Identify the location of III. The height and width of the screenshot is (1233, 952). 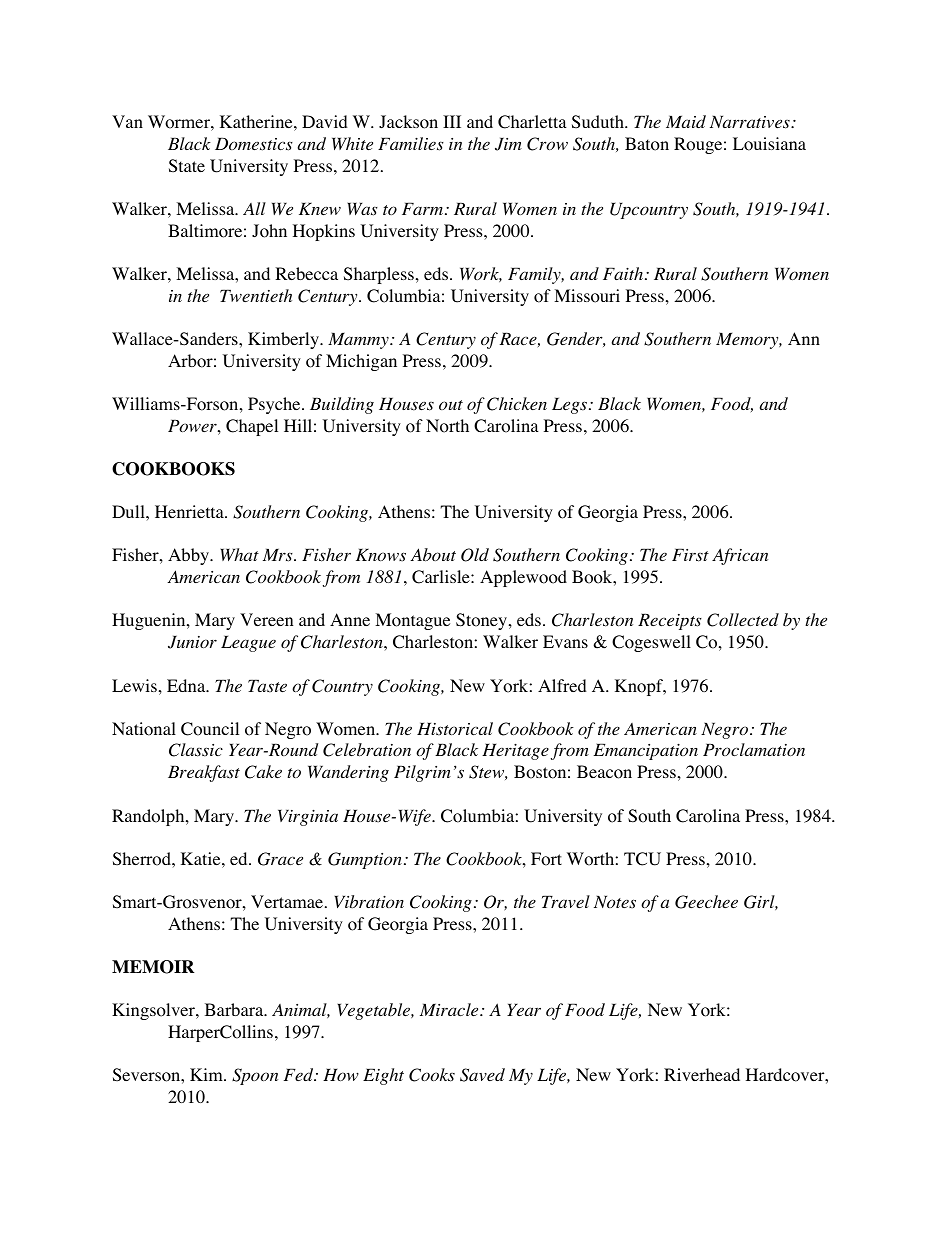
(452, 121).
